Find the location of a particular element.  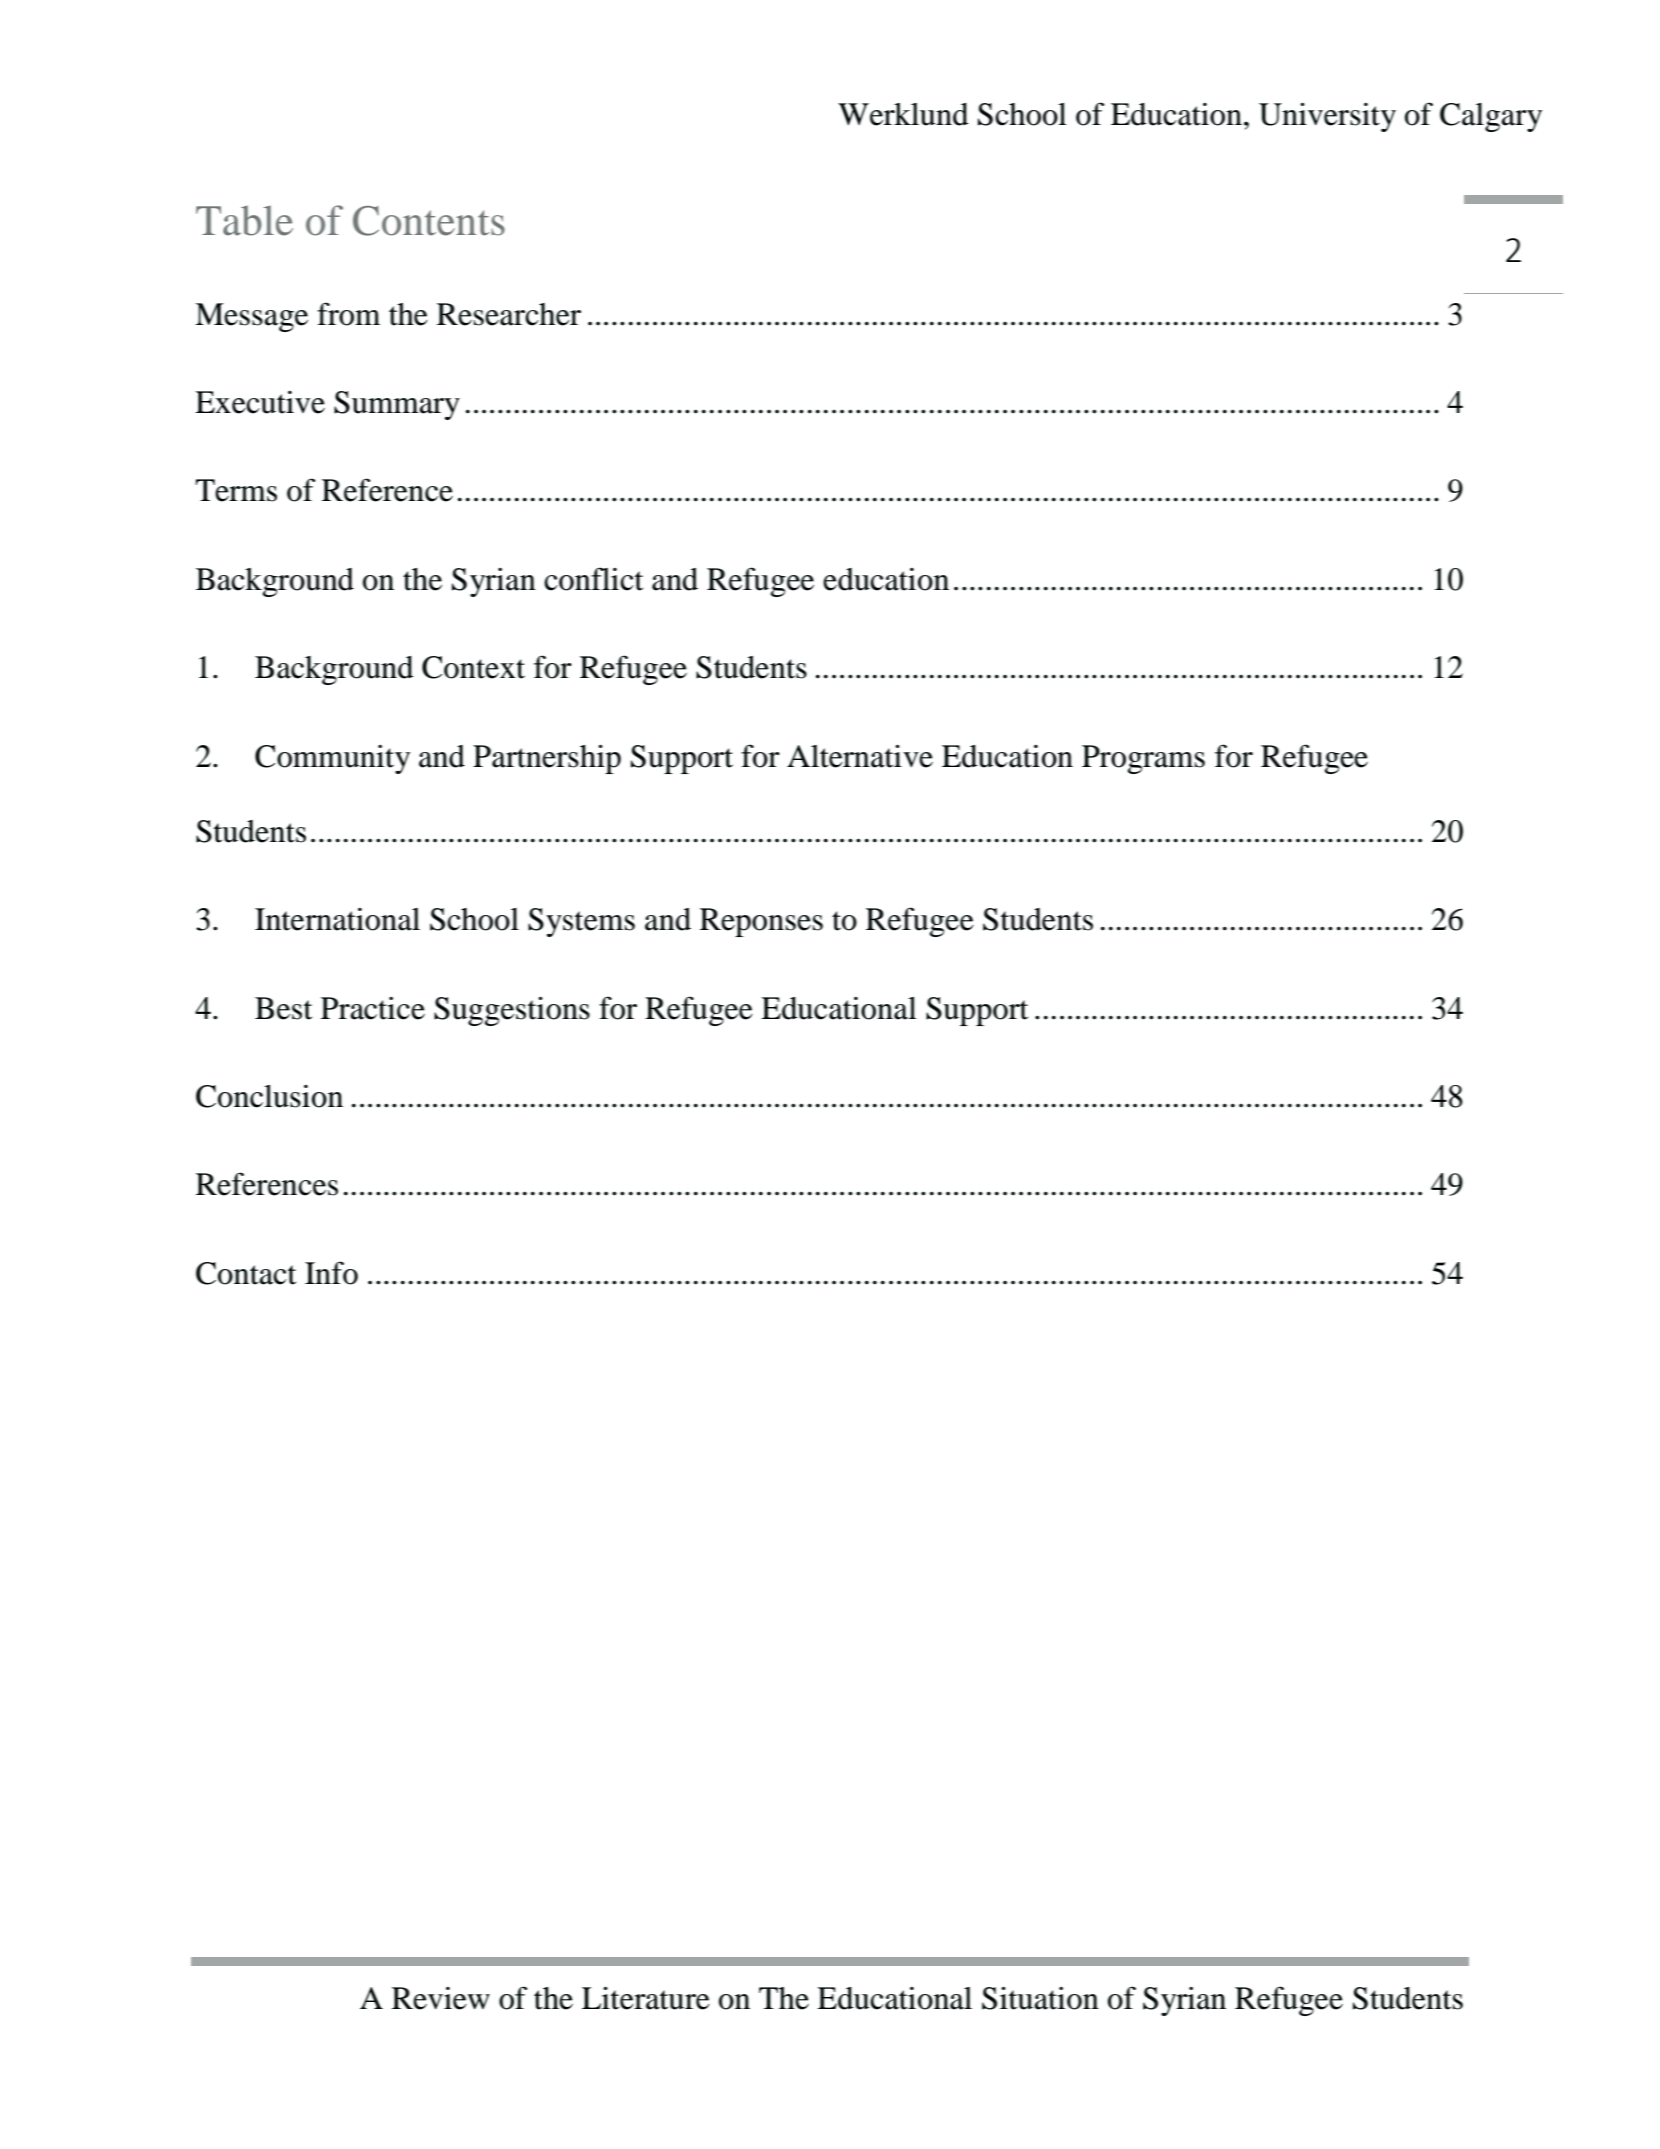

Systems is located at coordinates (581, 922).
